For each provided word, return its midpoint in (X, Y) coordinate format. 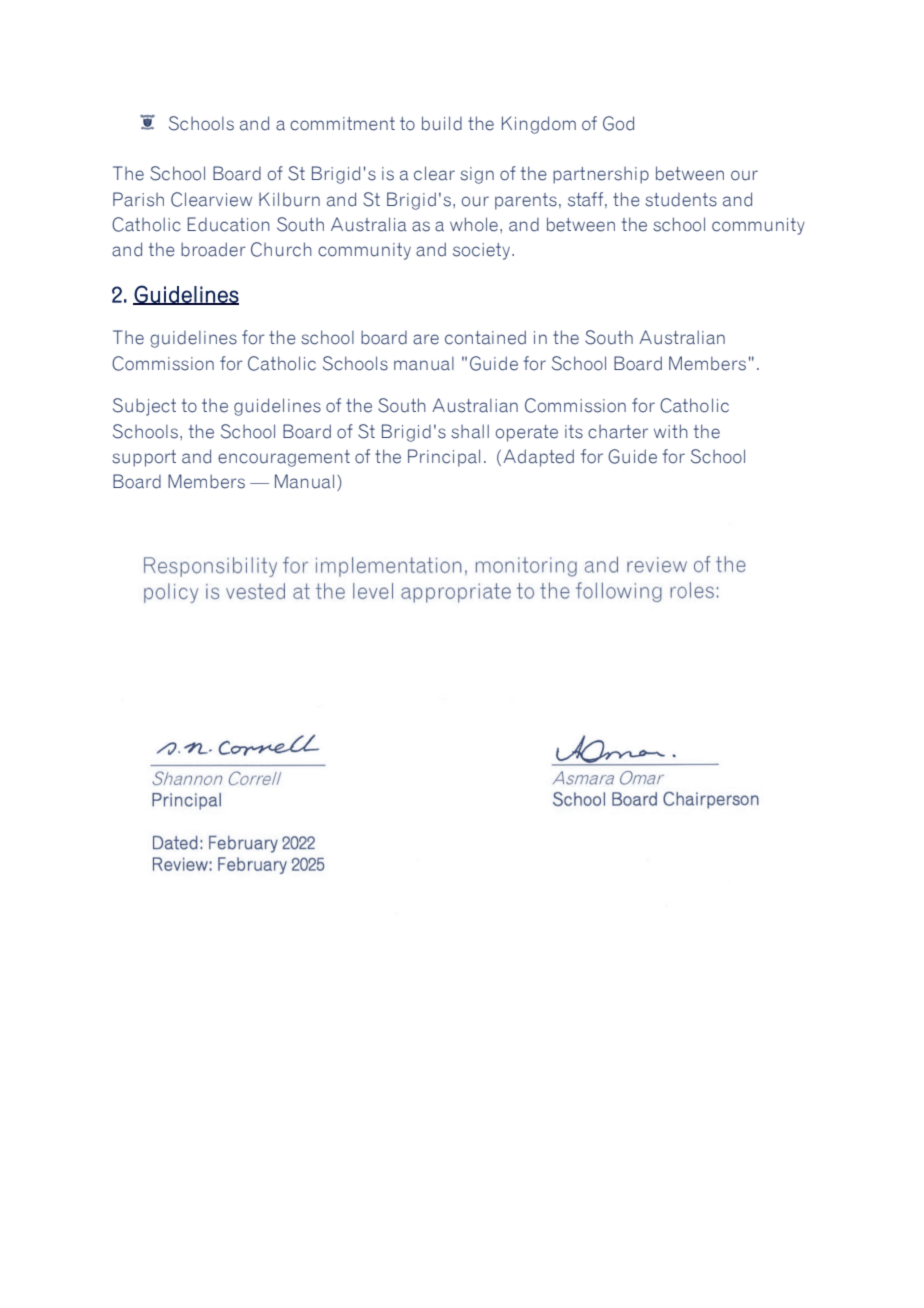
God (618, 123)
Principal (444, 458)
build (442, 123)
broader (213, 249)
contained (485, 337)
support (144, 458)
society (481, 251)
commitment (342, 124)
